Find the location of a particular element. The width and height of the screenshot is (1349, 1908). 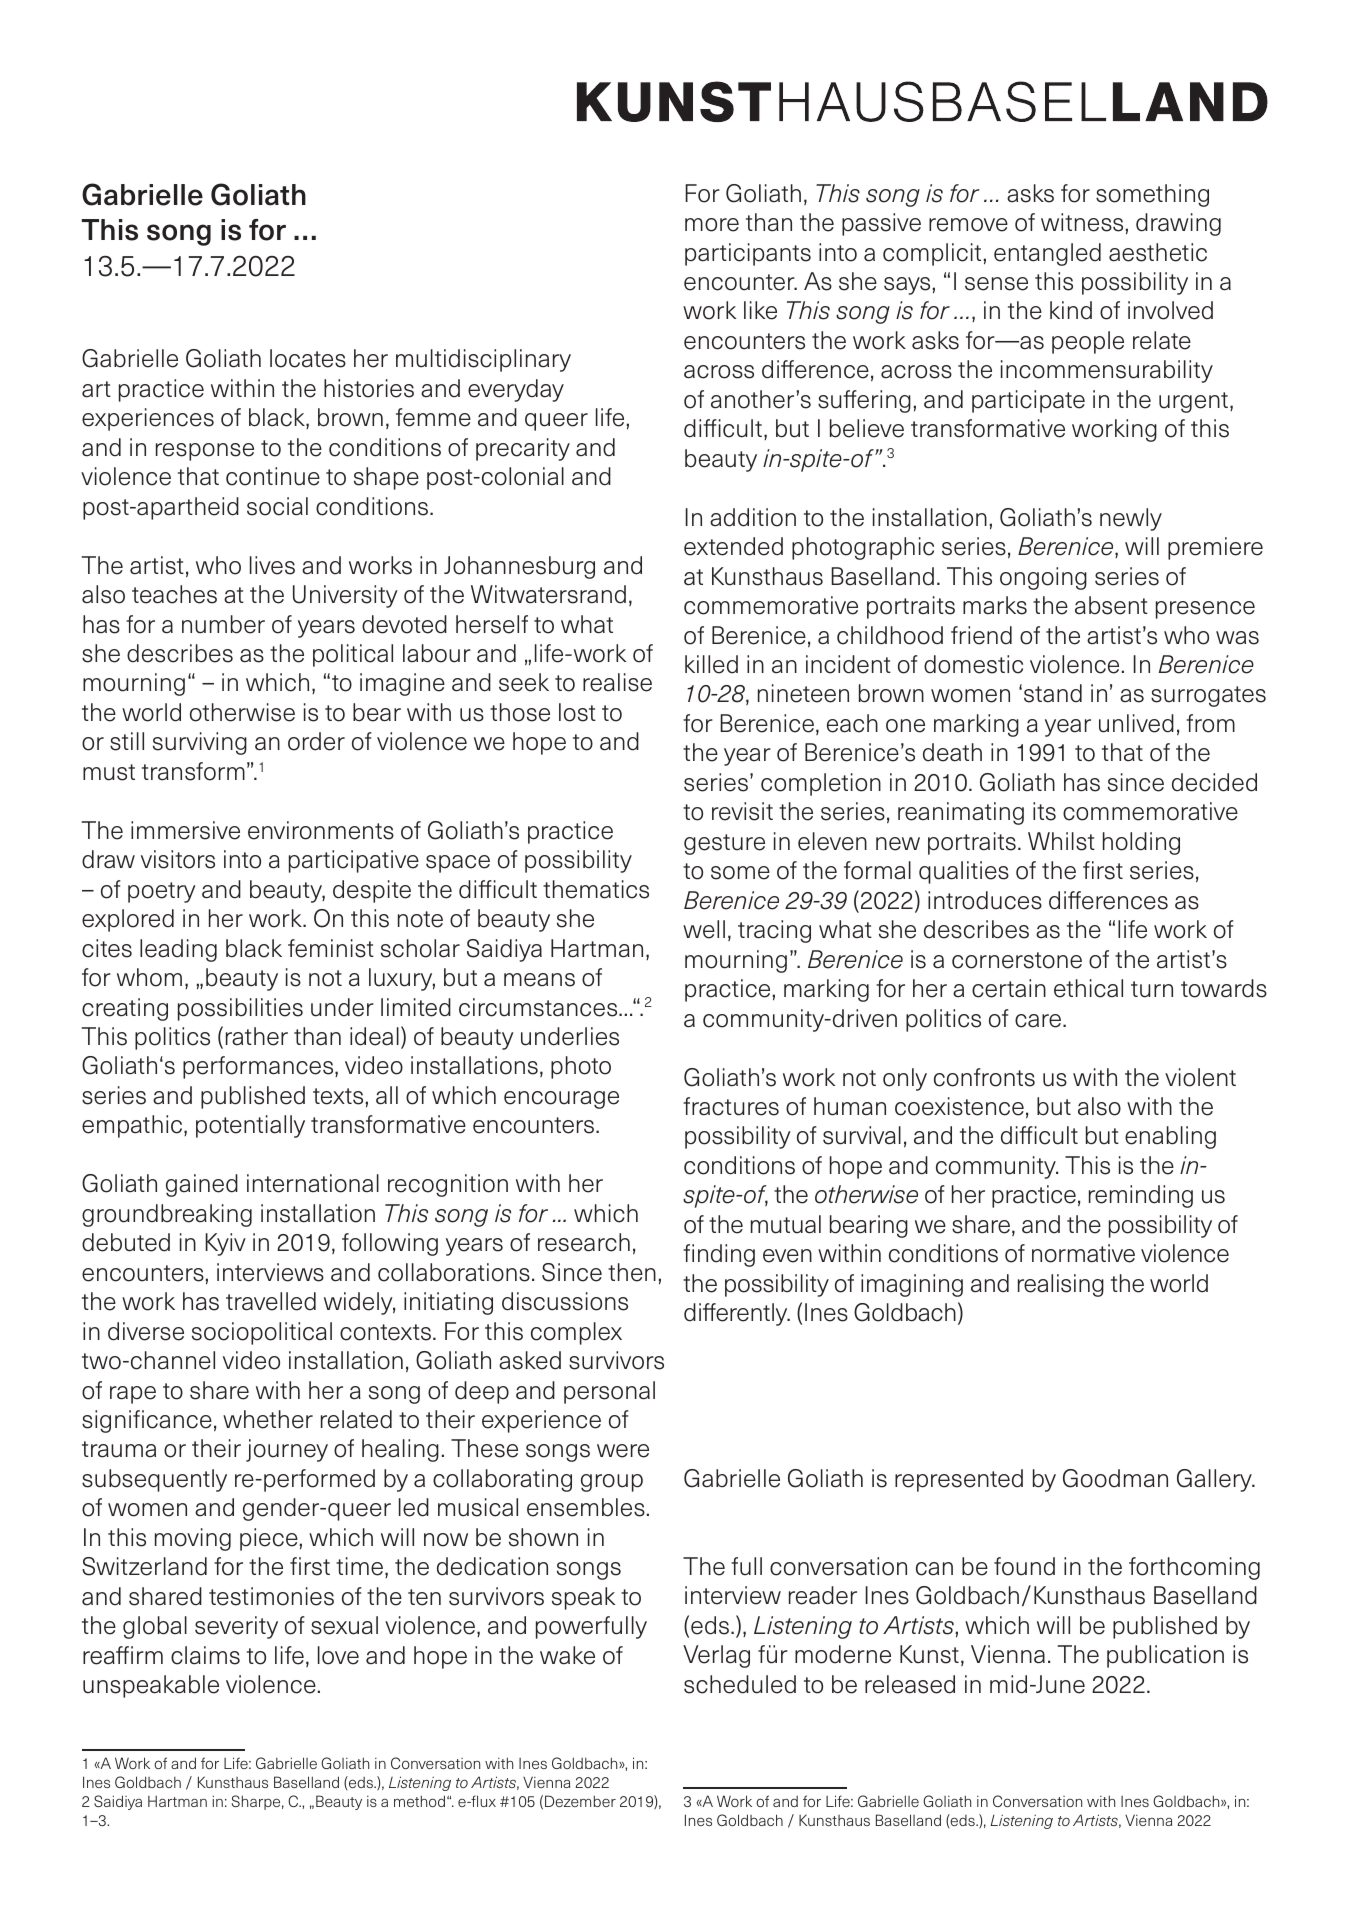

publication is located at coordinates (1165, 1656).
